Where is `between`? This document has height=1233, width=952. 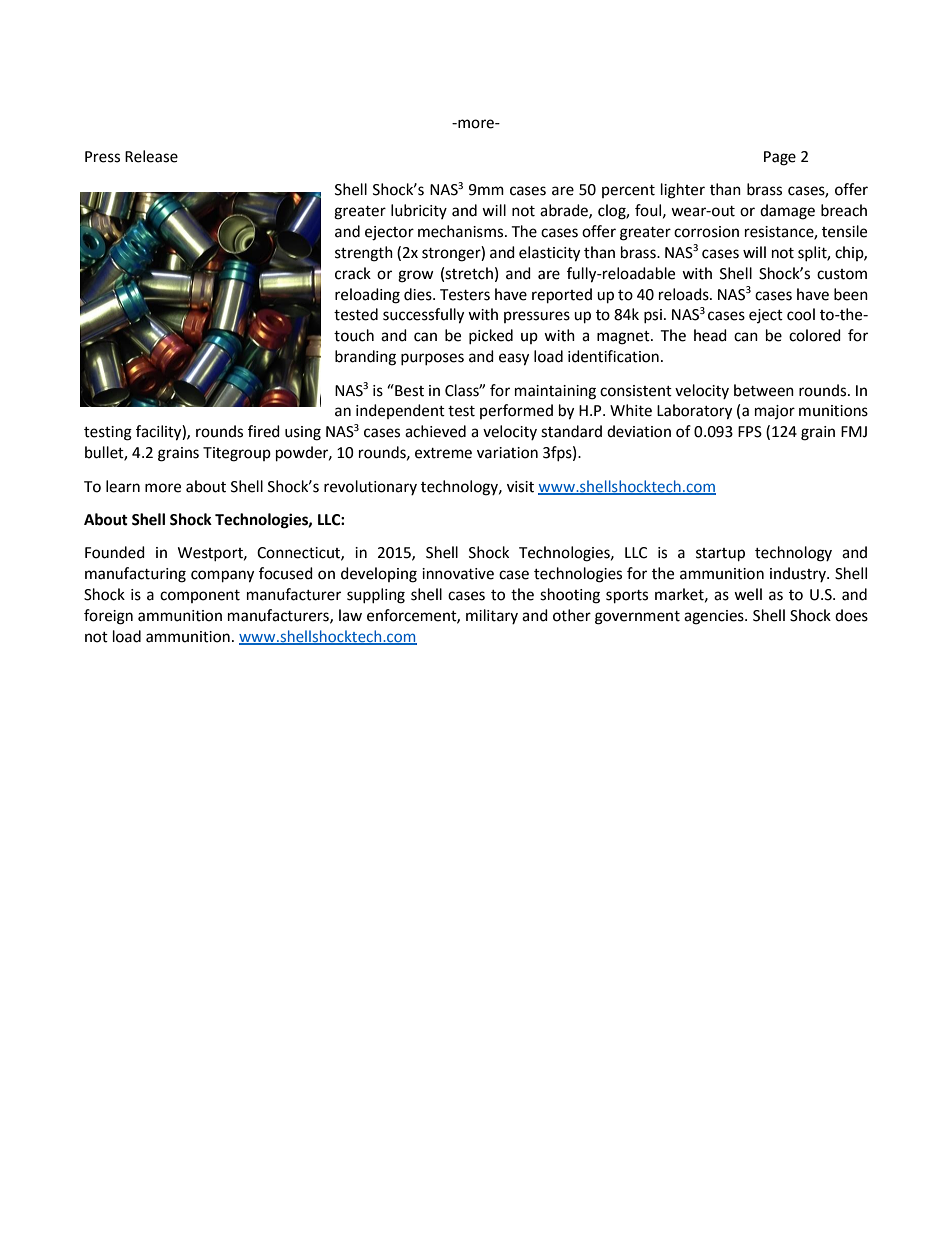 between is located at coordinates (764, 390).
